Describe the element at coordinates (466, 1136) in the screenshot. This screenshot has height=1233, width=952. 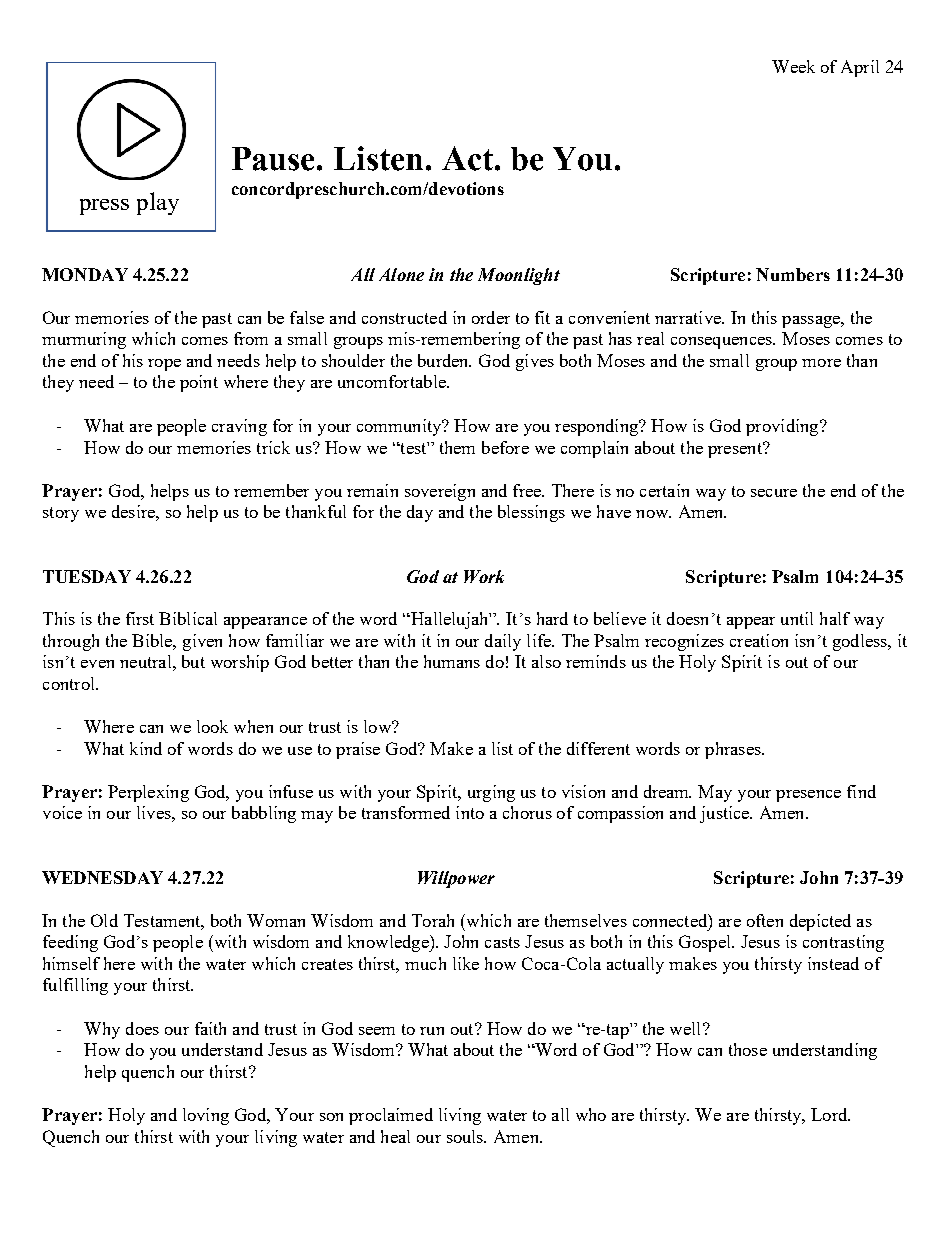
I see `souls` at that location.
